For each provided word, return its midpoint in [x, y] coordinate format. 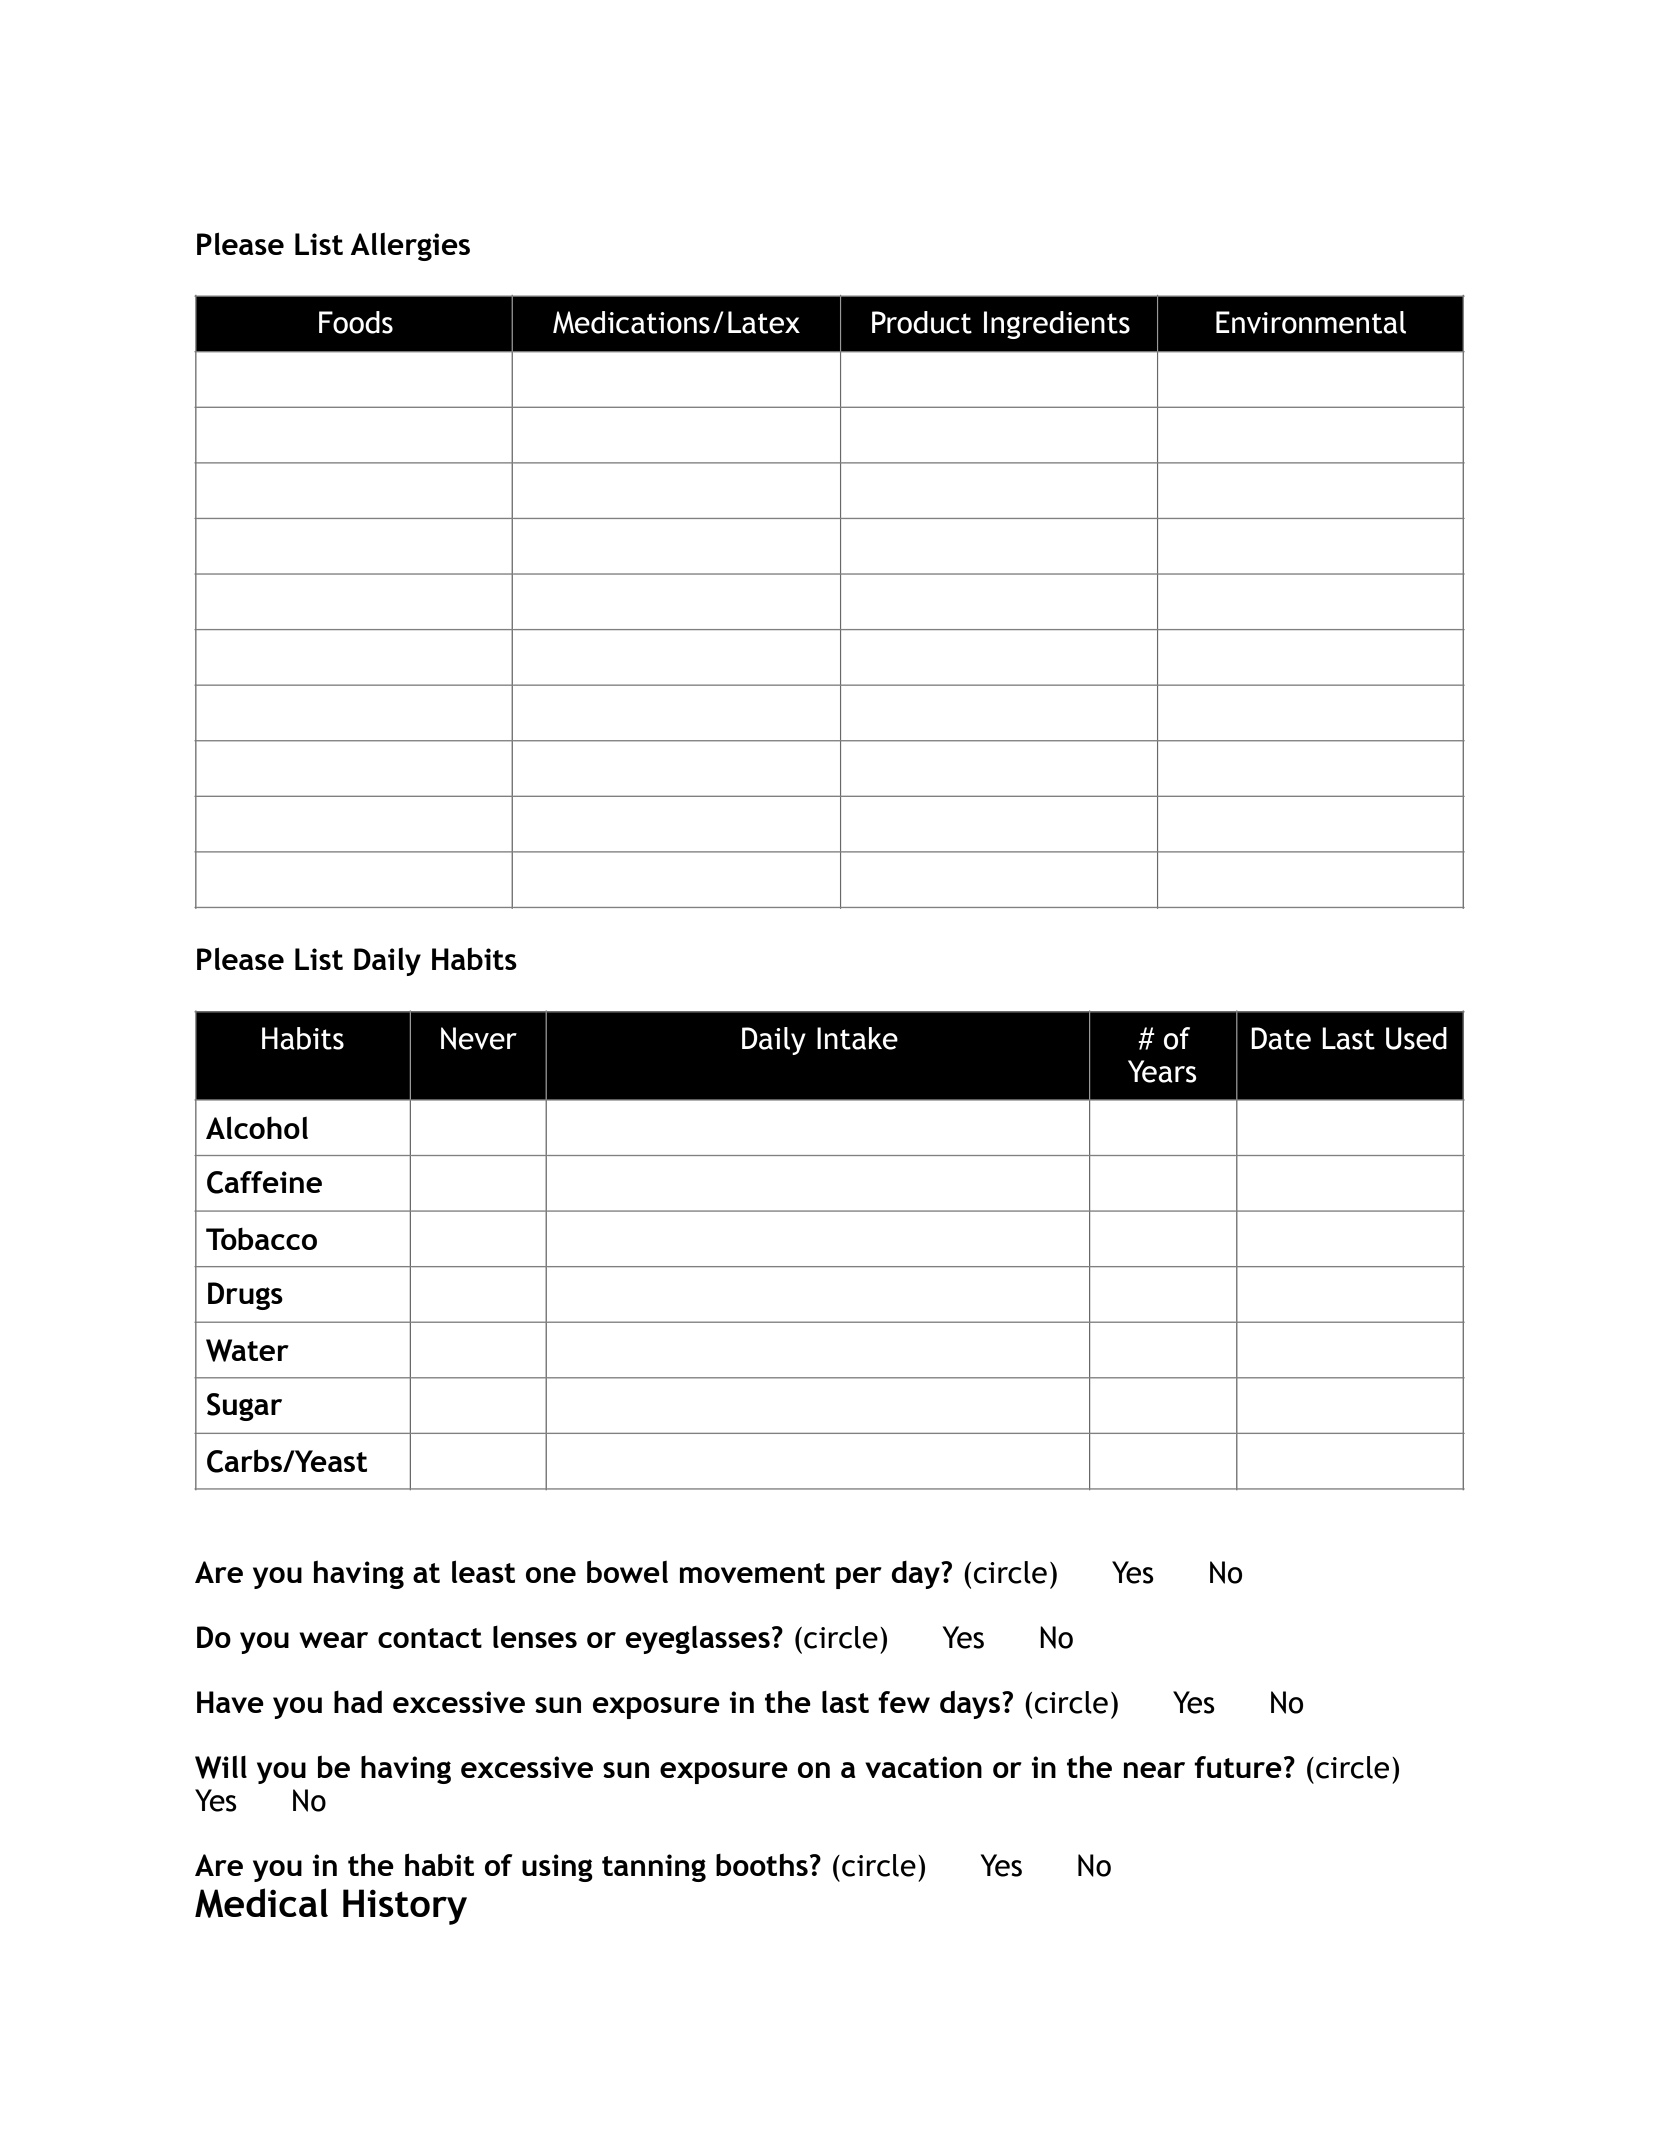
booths [762, 1864]
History [405, 1907]
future [1238, 1767]
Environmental [1311, 322]
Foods [356, 322]
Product [922, 322]
